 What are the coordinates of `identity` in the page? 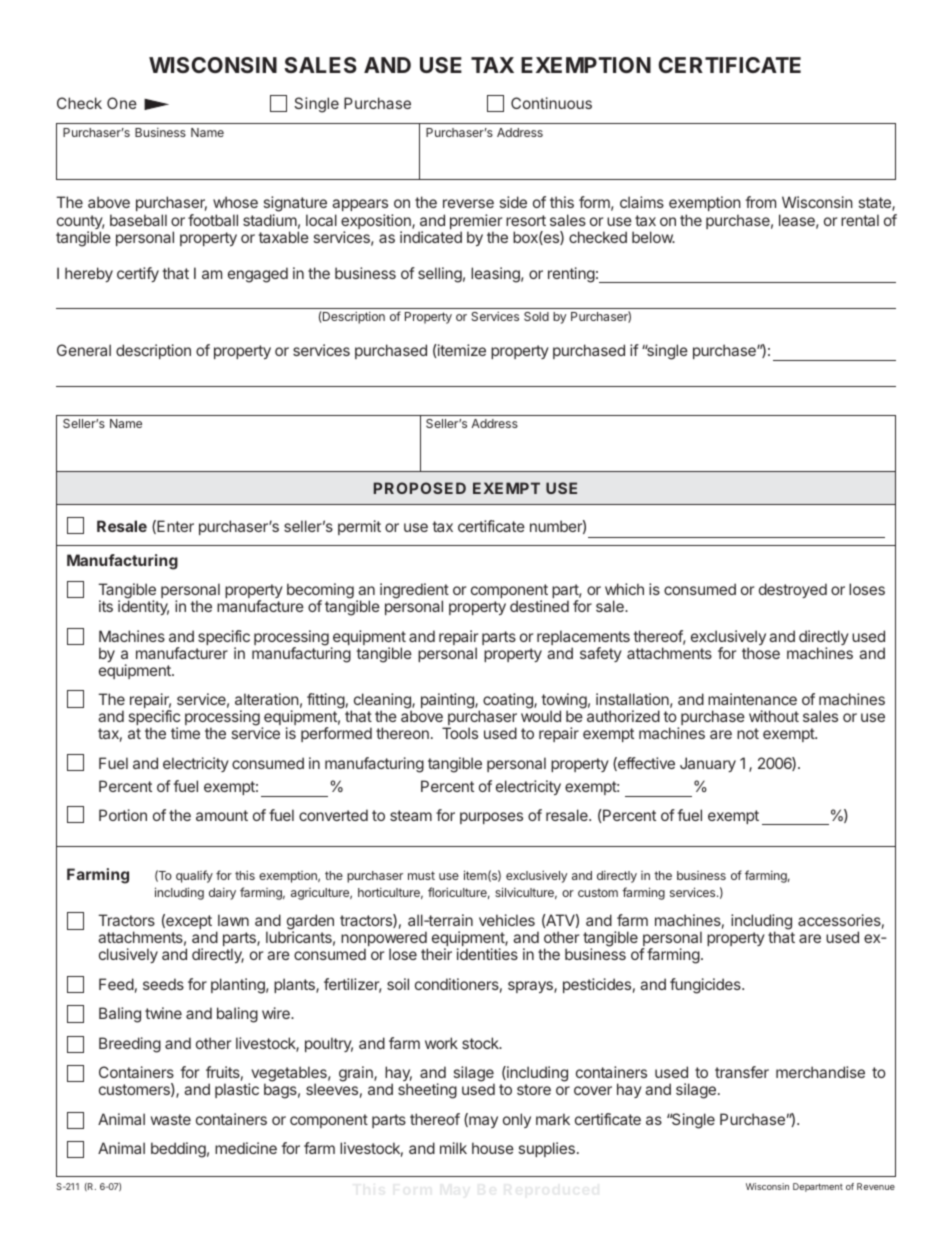 It's located at (143, 607).
